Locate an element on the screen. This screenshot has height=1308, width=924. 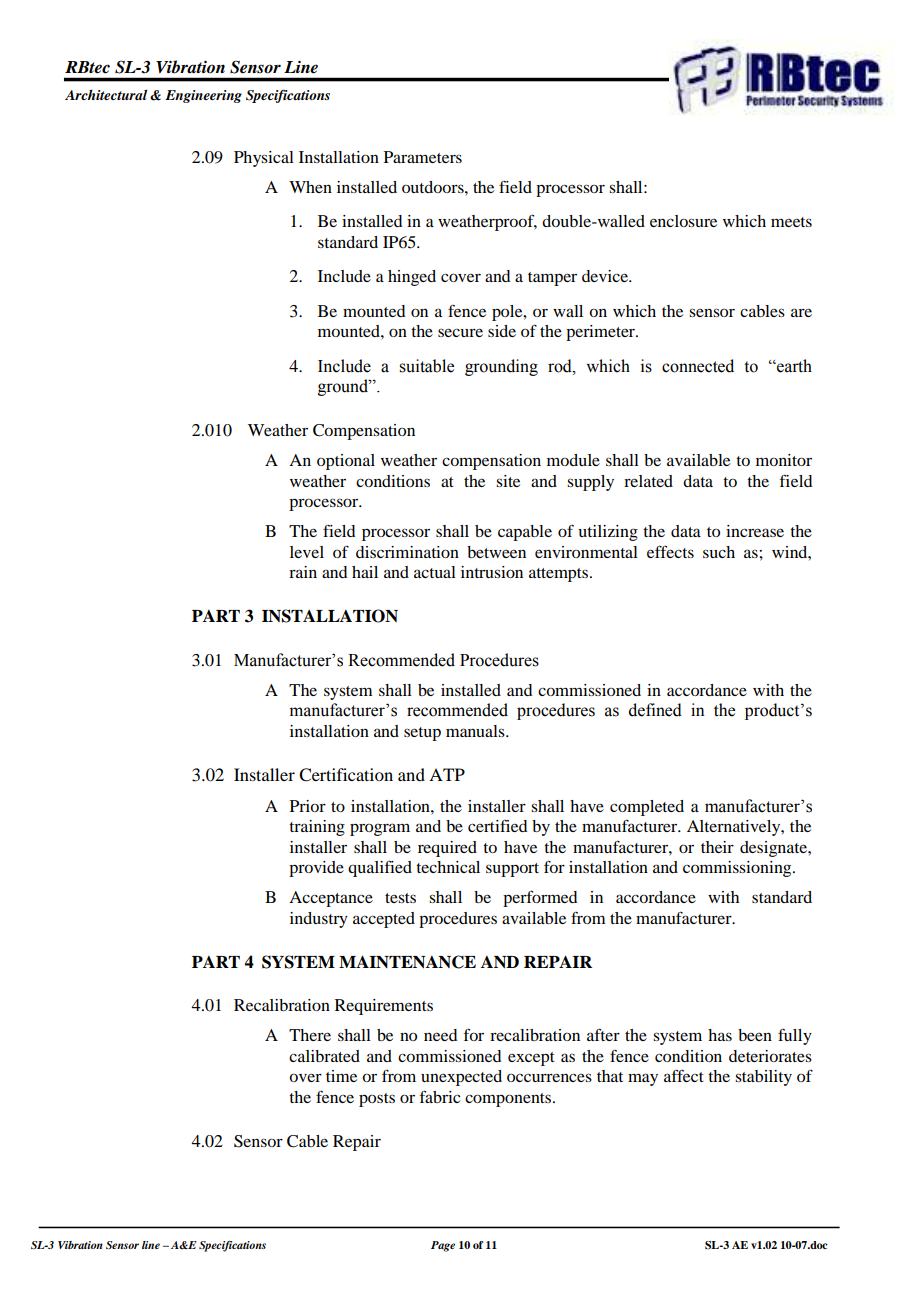
provide is located at coordinates (316, 869).
